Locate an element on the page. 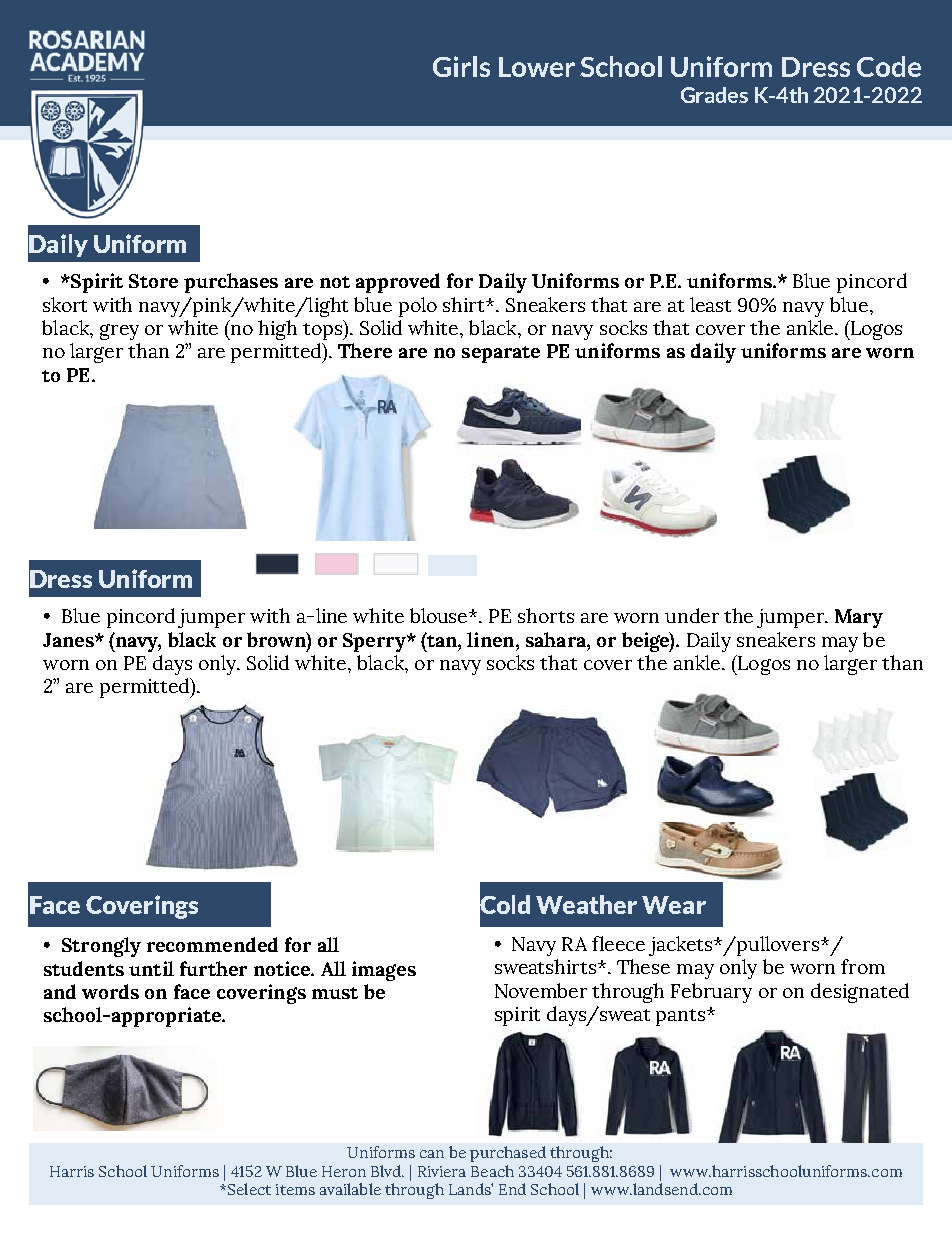 The image size is (952, 1233). Weather is located at coordinates (586, 904).
